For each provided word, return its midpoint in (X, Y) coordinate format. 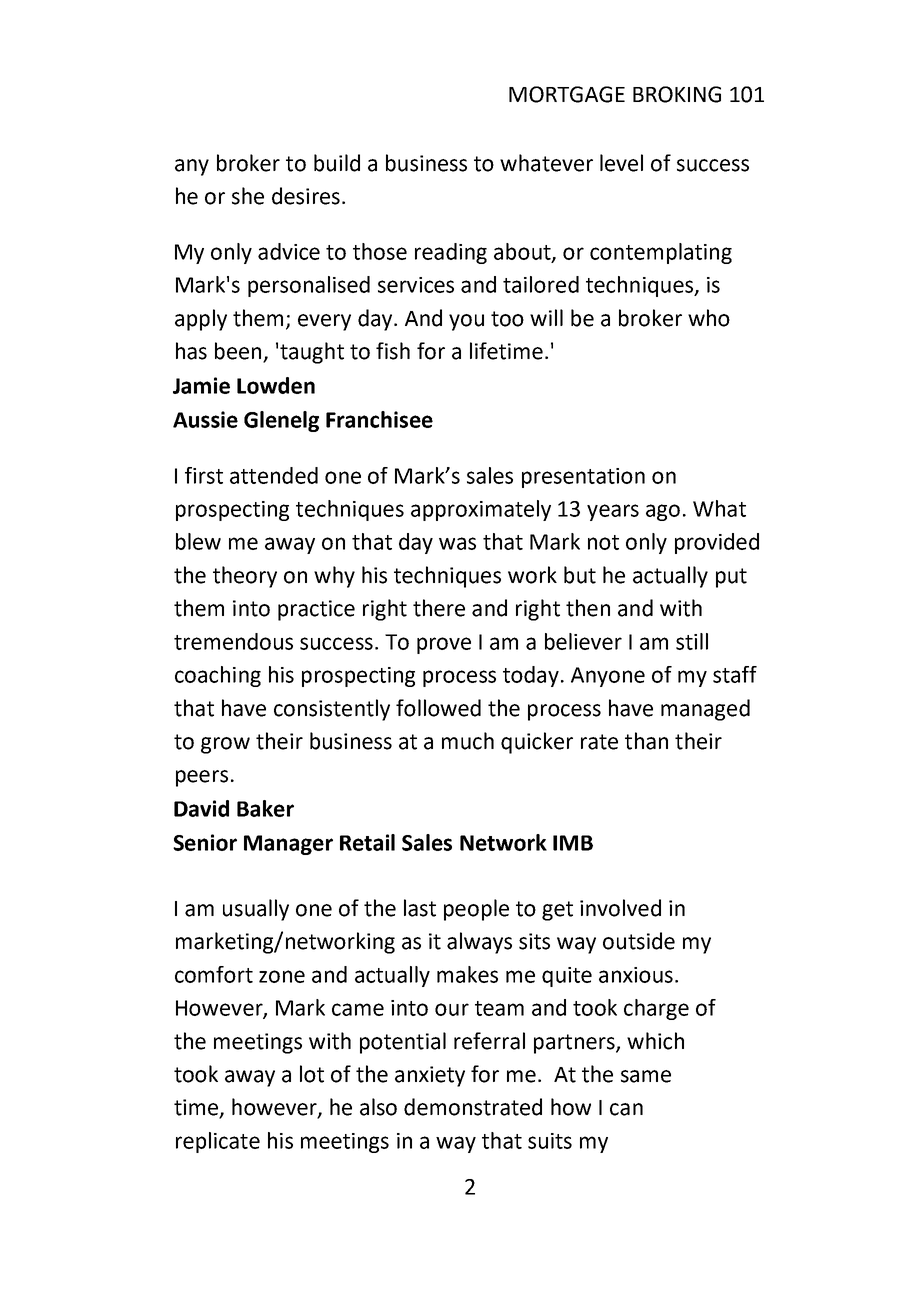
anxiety (430, 1076)
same (646, 1076)
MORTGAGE (567, 94)
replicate (218, 1142)
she (248, 196)
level (621, 163)
